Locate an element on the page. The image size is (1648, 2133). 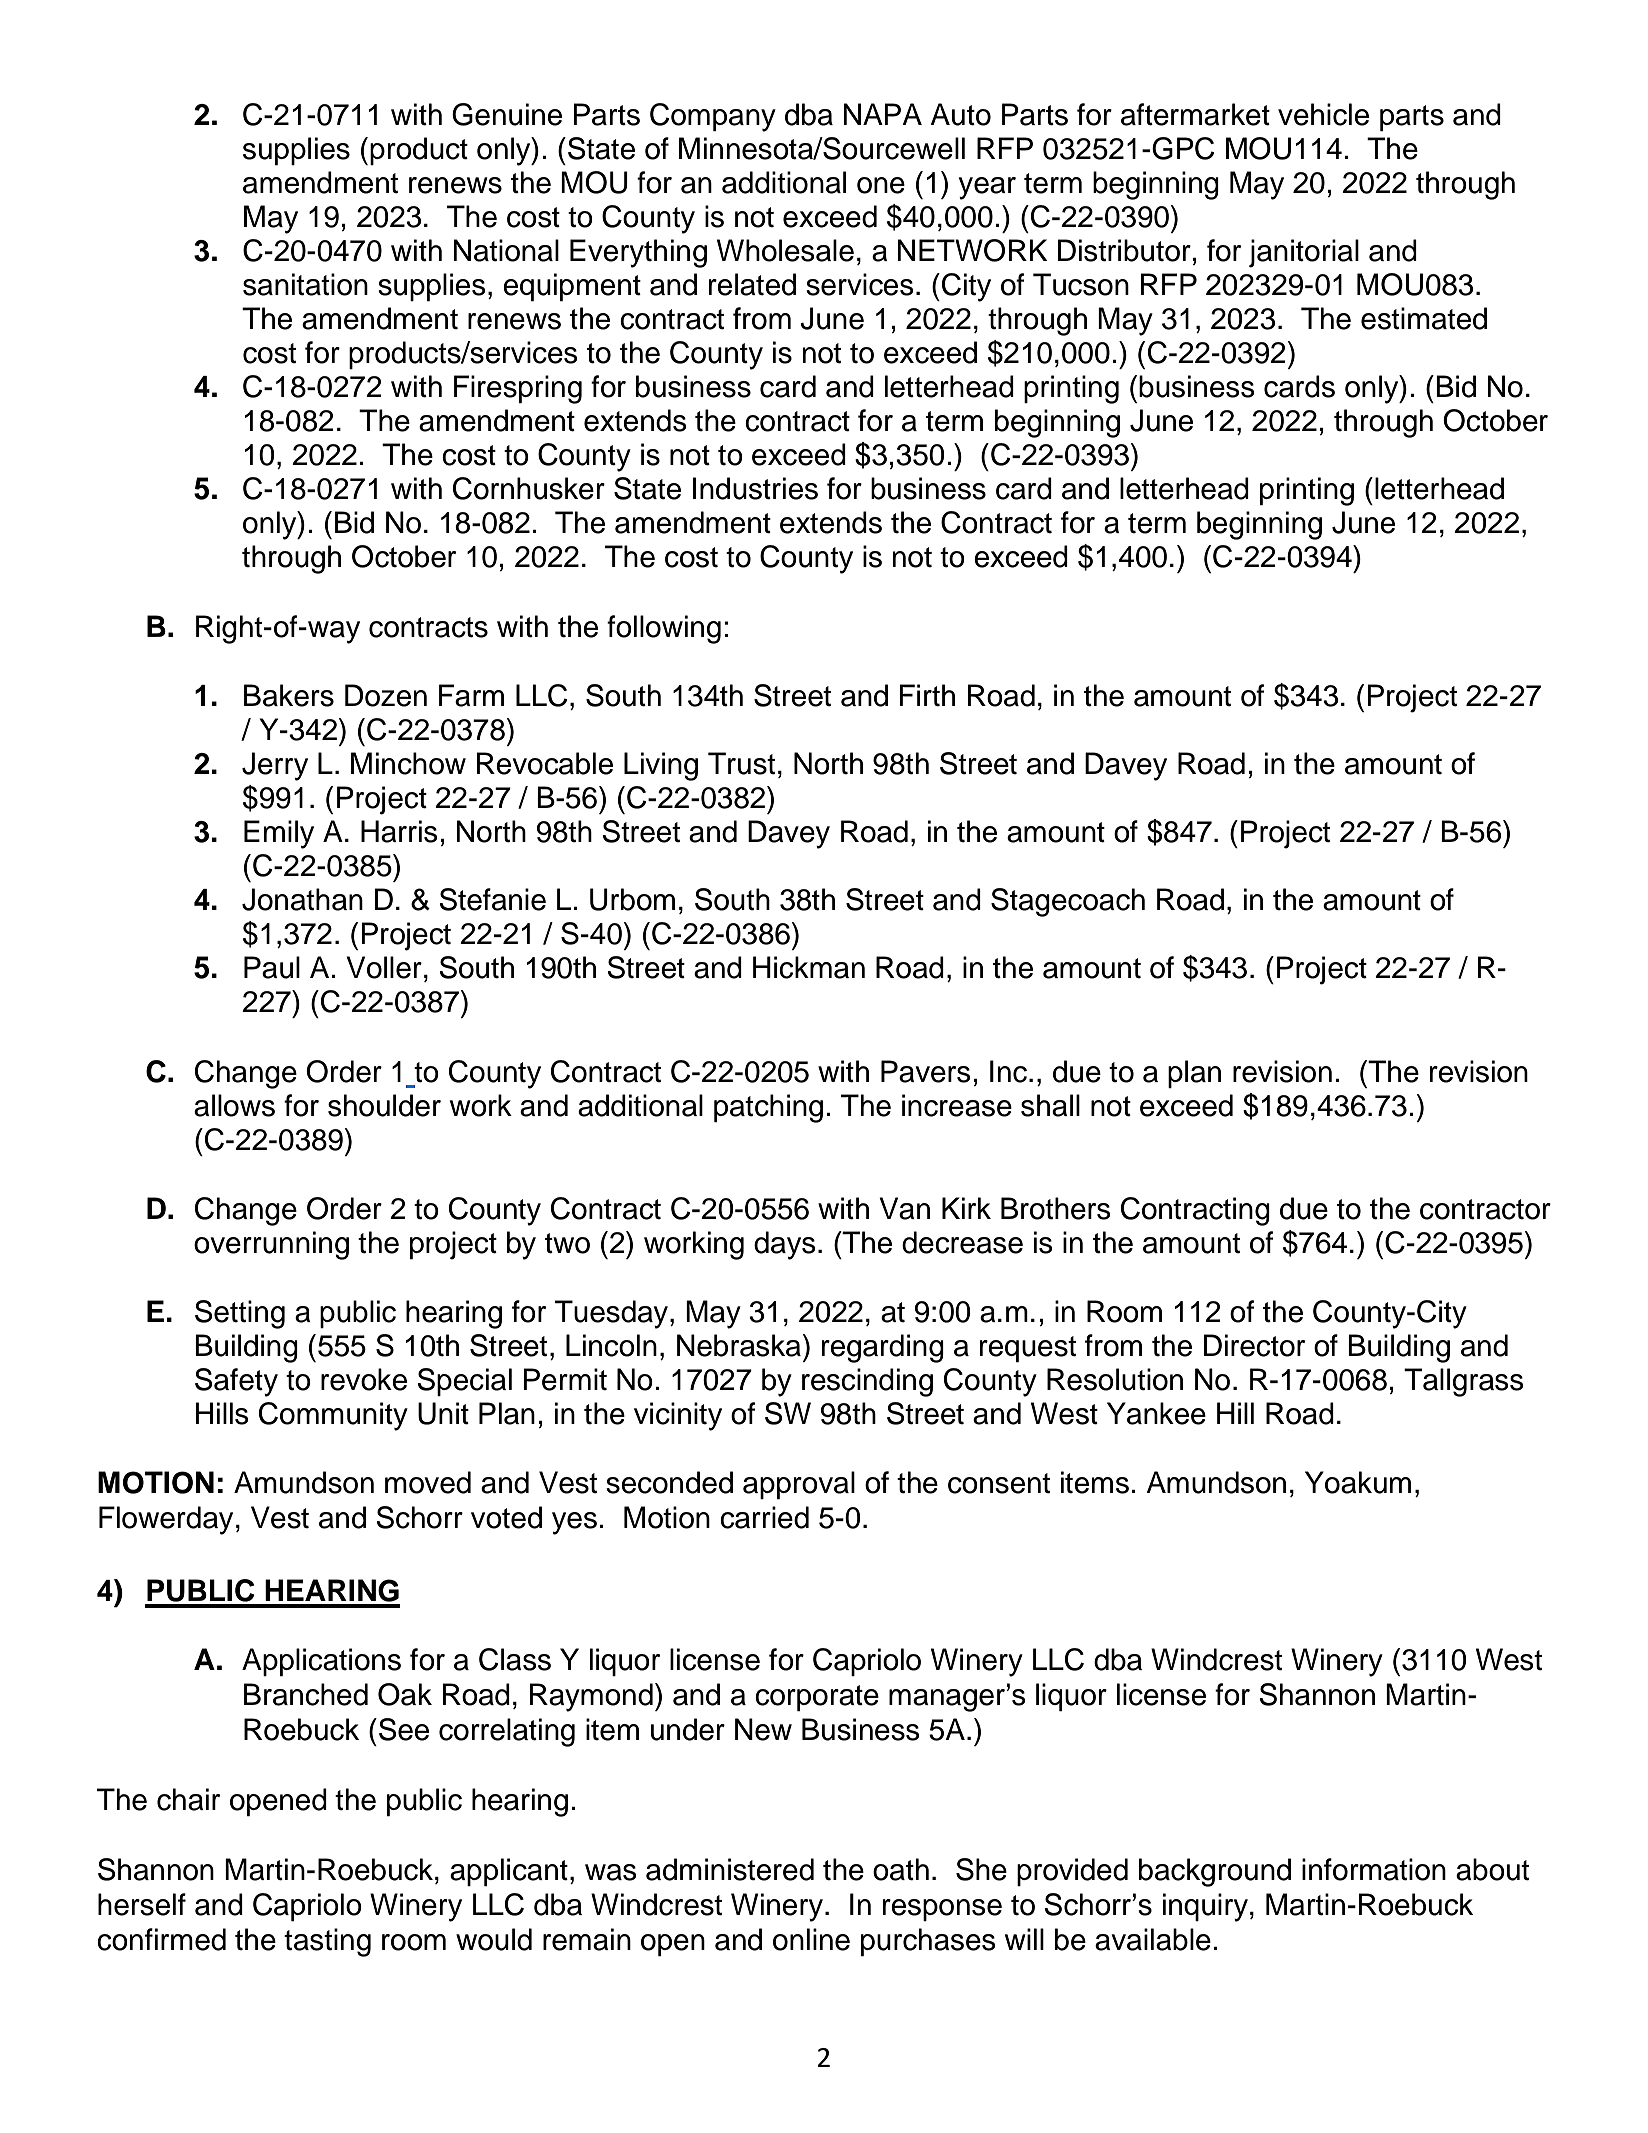
online is located at coordinates (811, 1939).
